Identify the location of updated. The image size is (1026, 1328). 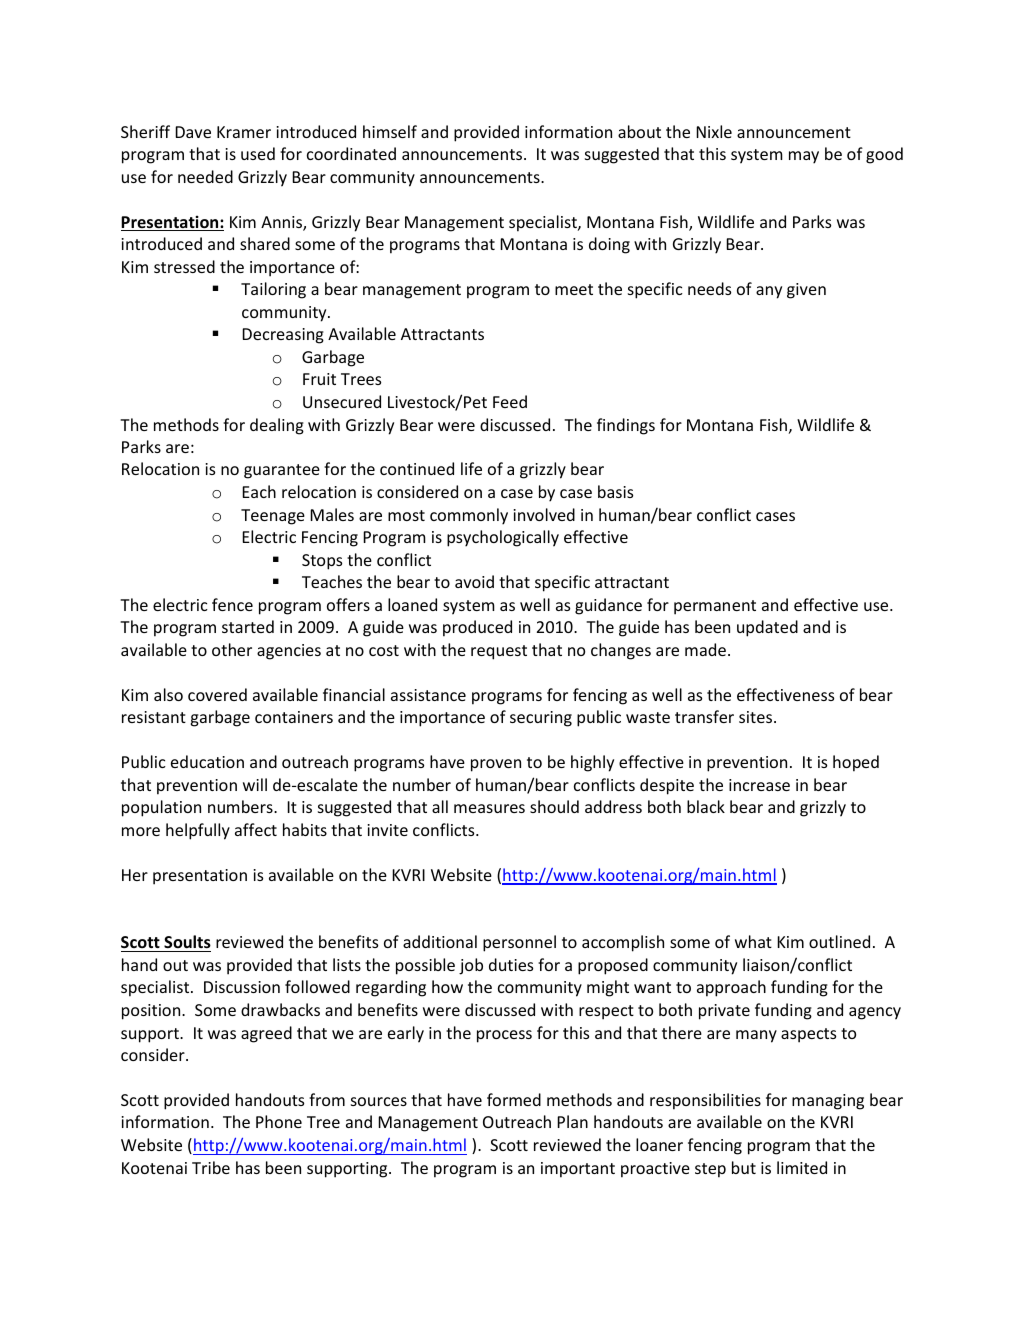
(767, 628).
